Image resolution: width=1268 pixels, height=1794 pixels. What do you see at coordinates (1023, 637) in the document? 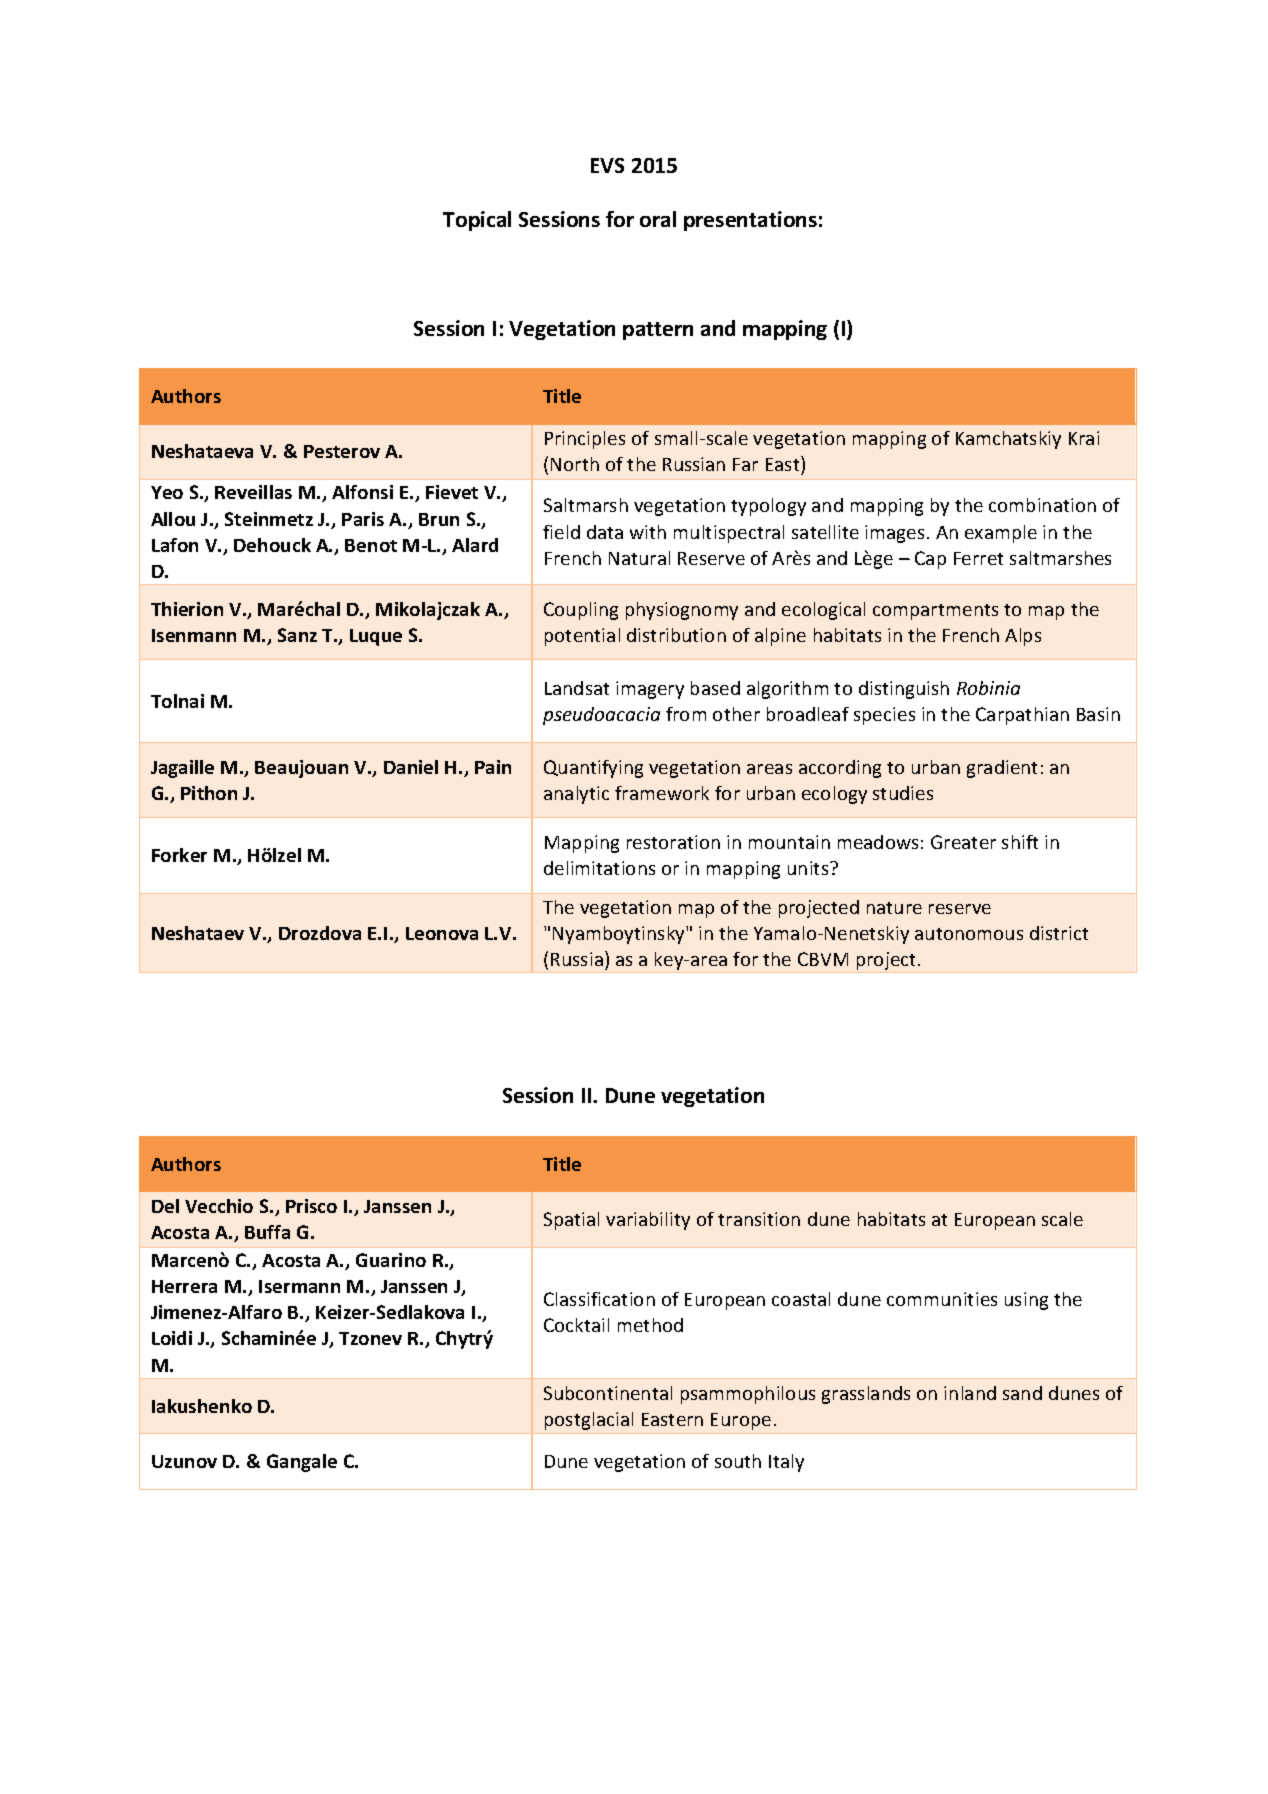
I see `Alps` at bounding box center [1023, 637].
